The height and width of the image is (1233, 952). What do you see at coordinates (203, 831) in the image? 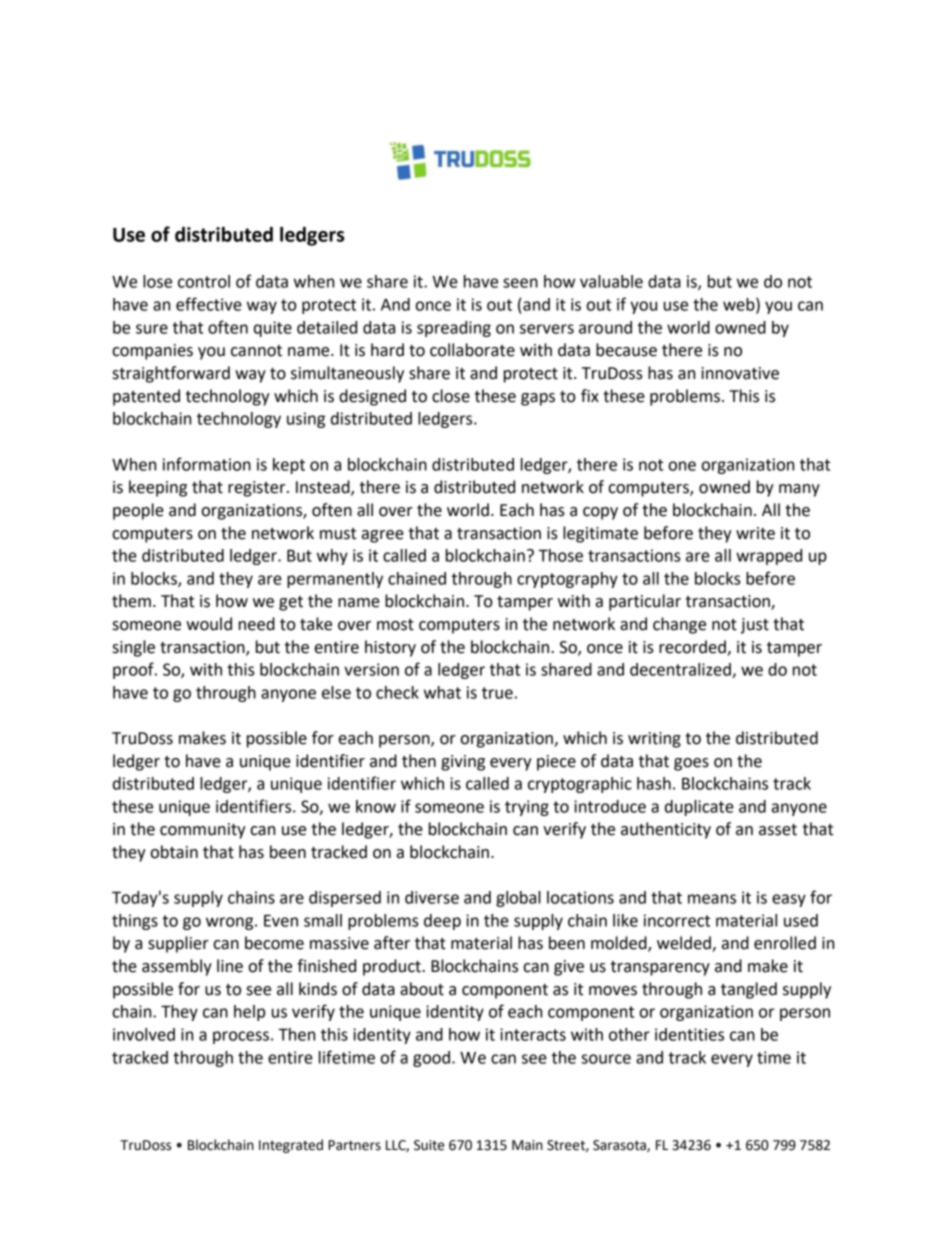
I see `community` at bounding box center [203, 831].
